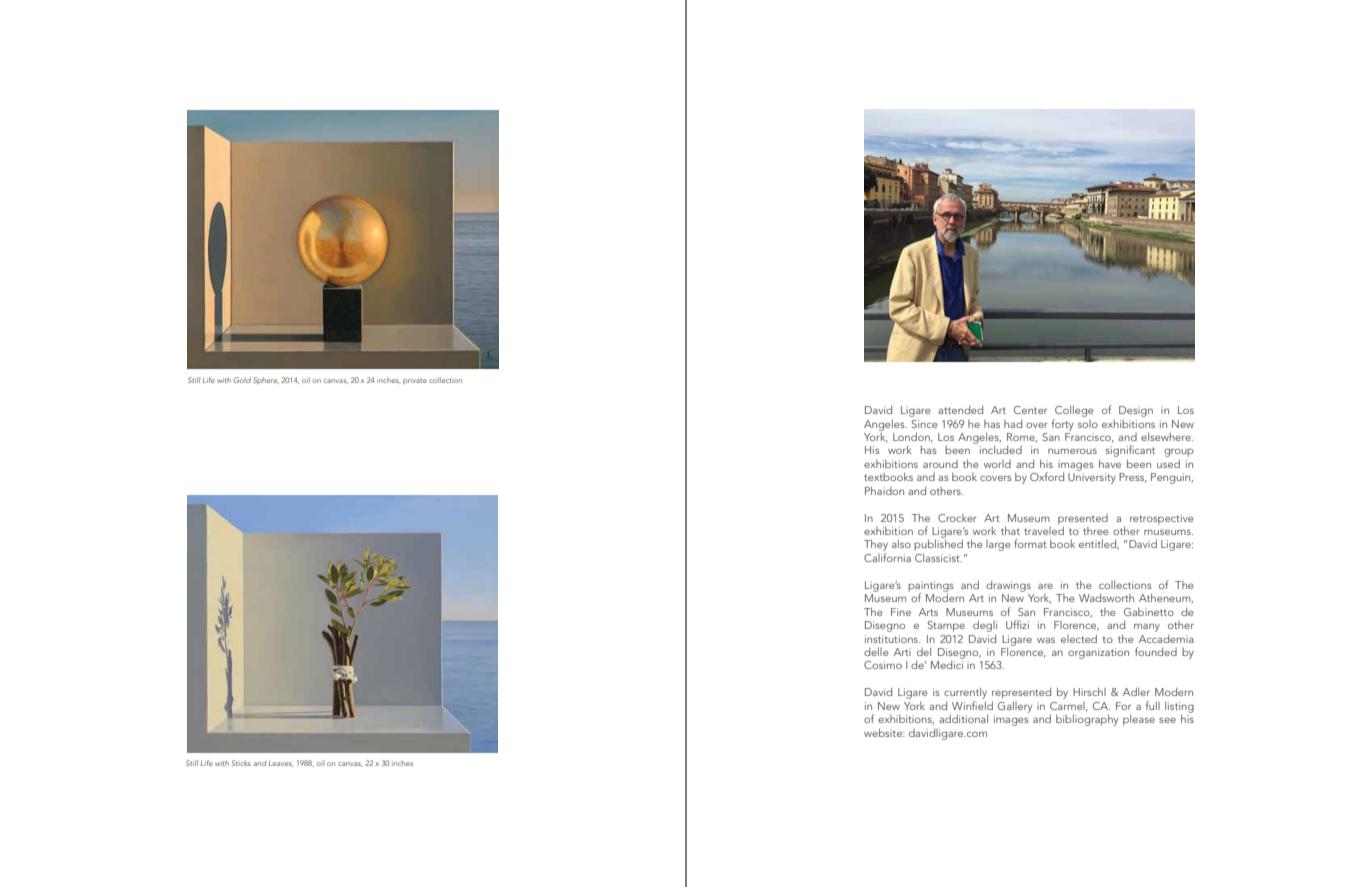 The image size is (1372, 887). What do you see at coordinates (280, 764) in the screenshot?
I see `Leaves` at bounding box center [280, 764].
